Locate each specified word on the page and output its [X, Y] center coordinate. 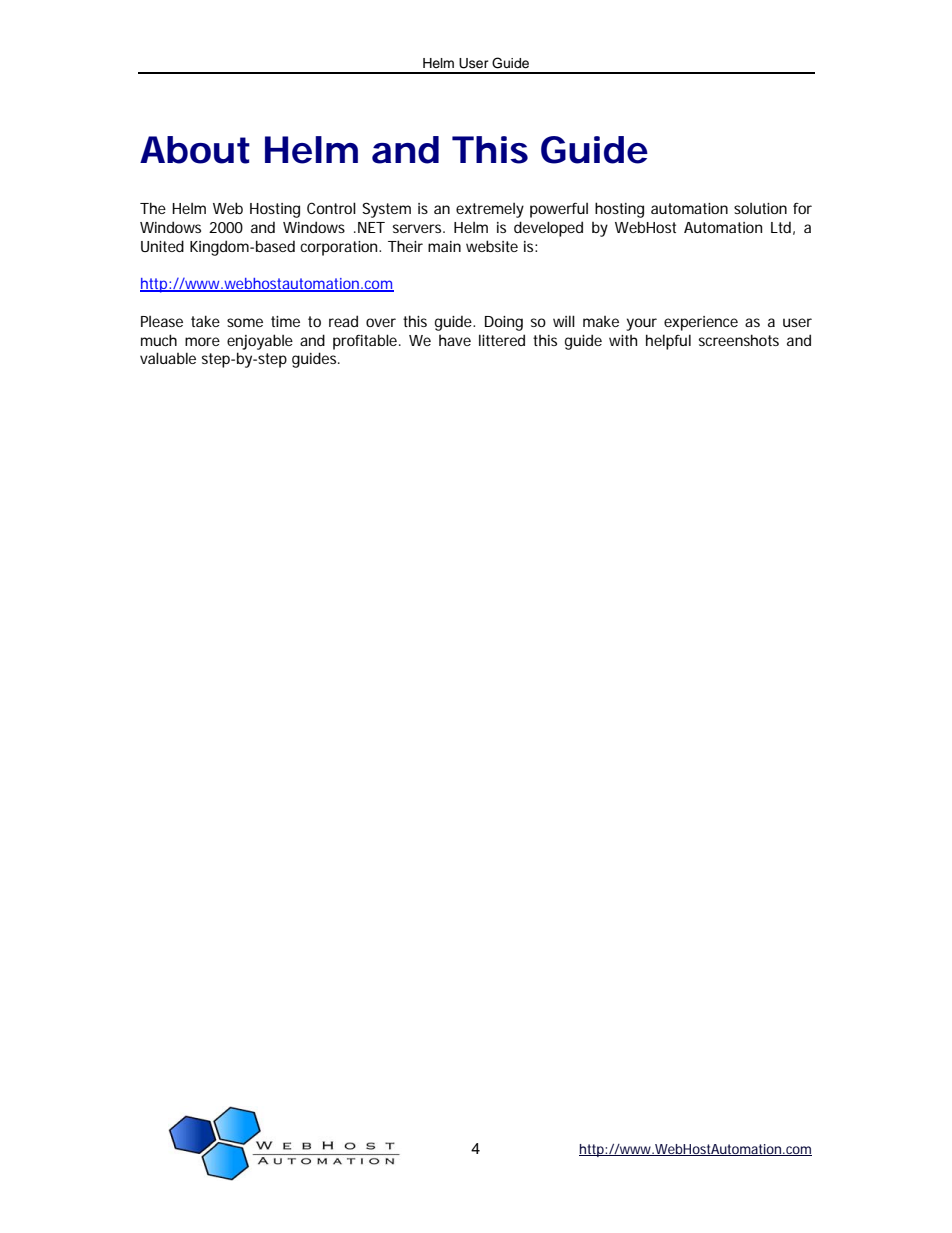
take [205, 321]
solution [760, 208]
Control [331, 208]
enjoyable [260, 342]
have [455, 340]
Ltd [781, 227]
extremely [490, 210]
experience [701, 323]
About [195, 150]
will [564, 321]
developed [548, 229]
